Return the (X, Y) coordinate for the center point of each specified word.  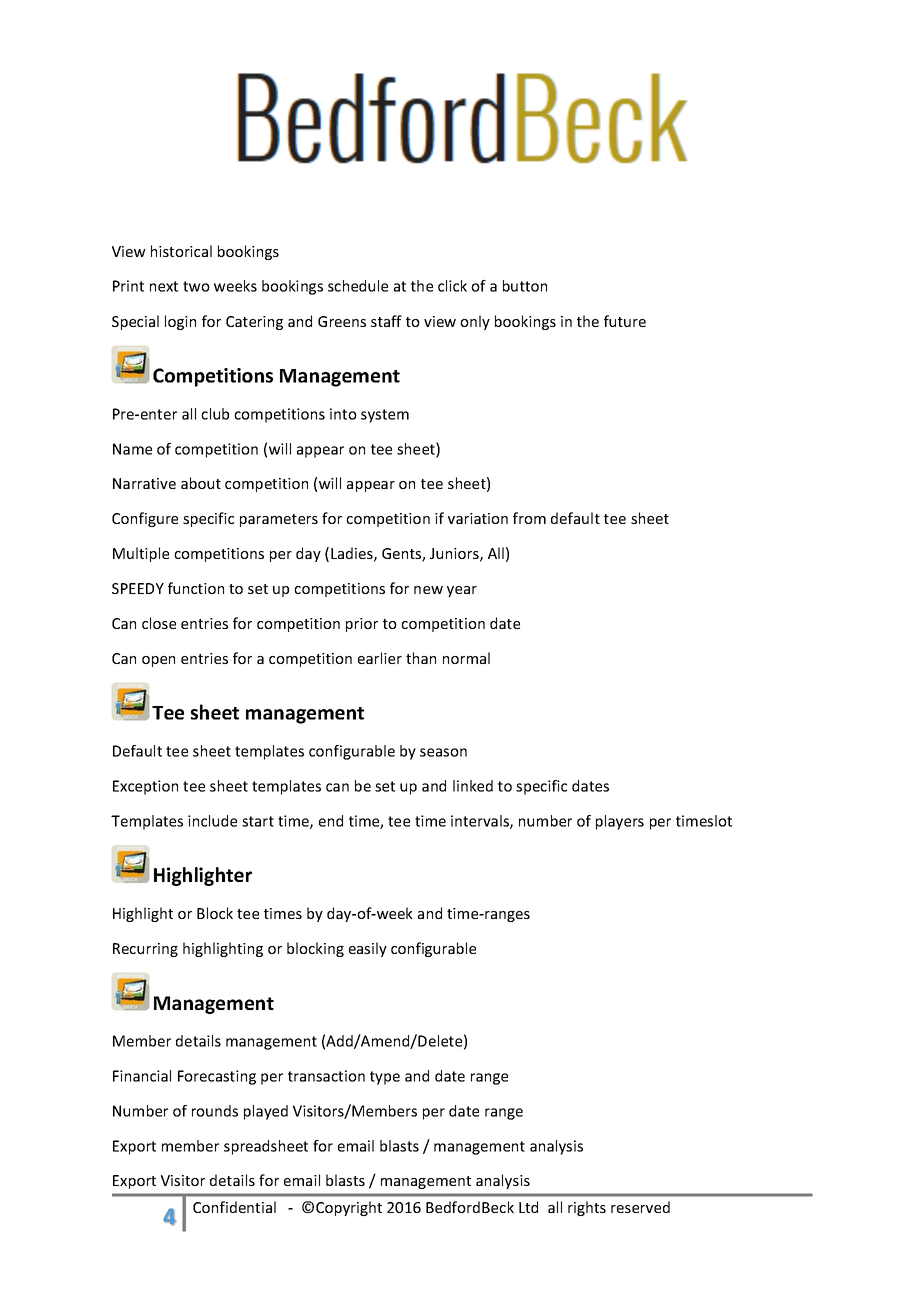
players (620, 822)
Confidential (234, 1207)
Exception (145, 787)
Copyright (349, 1208)
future (625, 321)
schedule (358, 286)
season (443, 752)
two (196, 286)
